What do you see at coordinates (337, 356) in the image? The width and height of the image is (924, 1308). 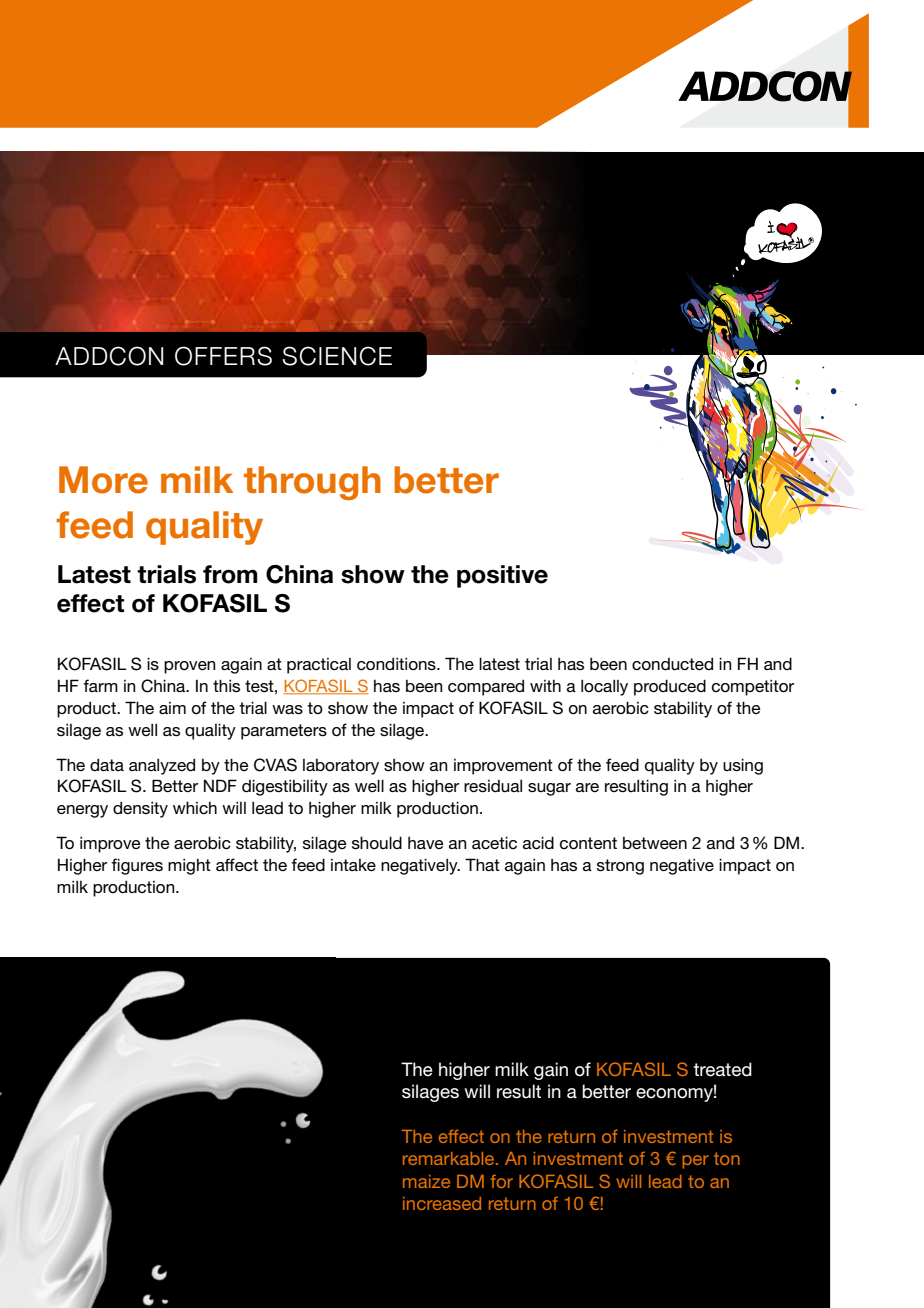 I see `SCIENCE` at bounding box center [337, 356].
